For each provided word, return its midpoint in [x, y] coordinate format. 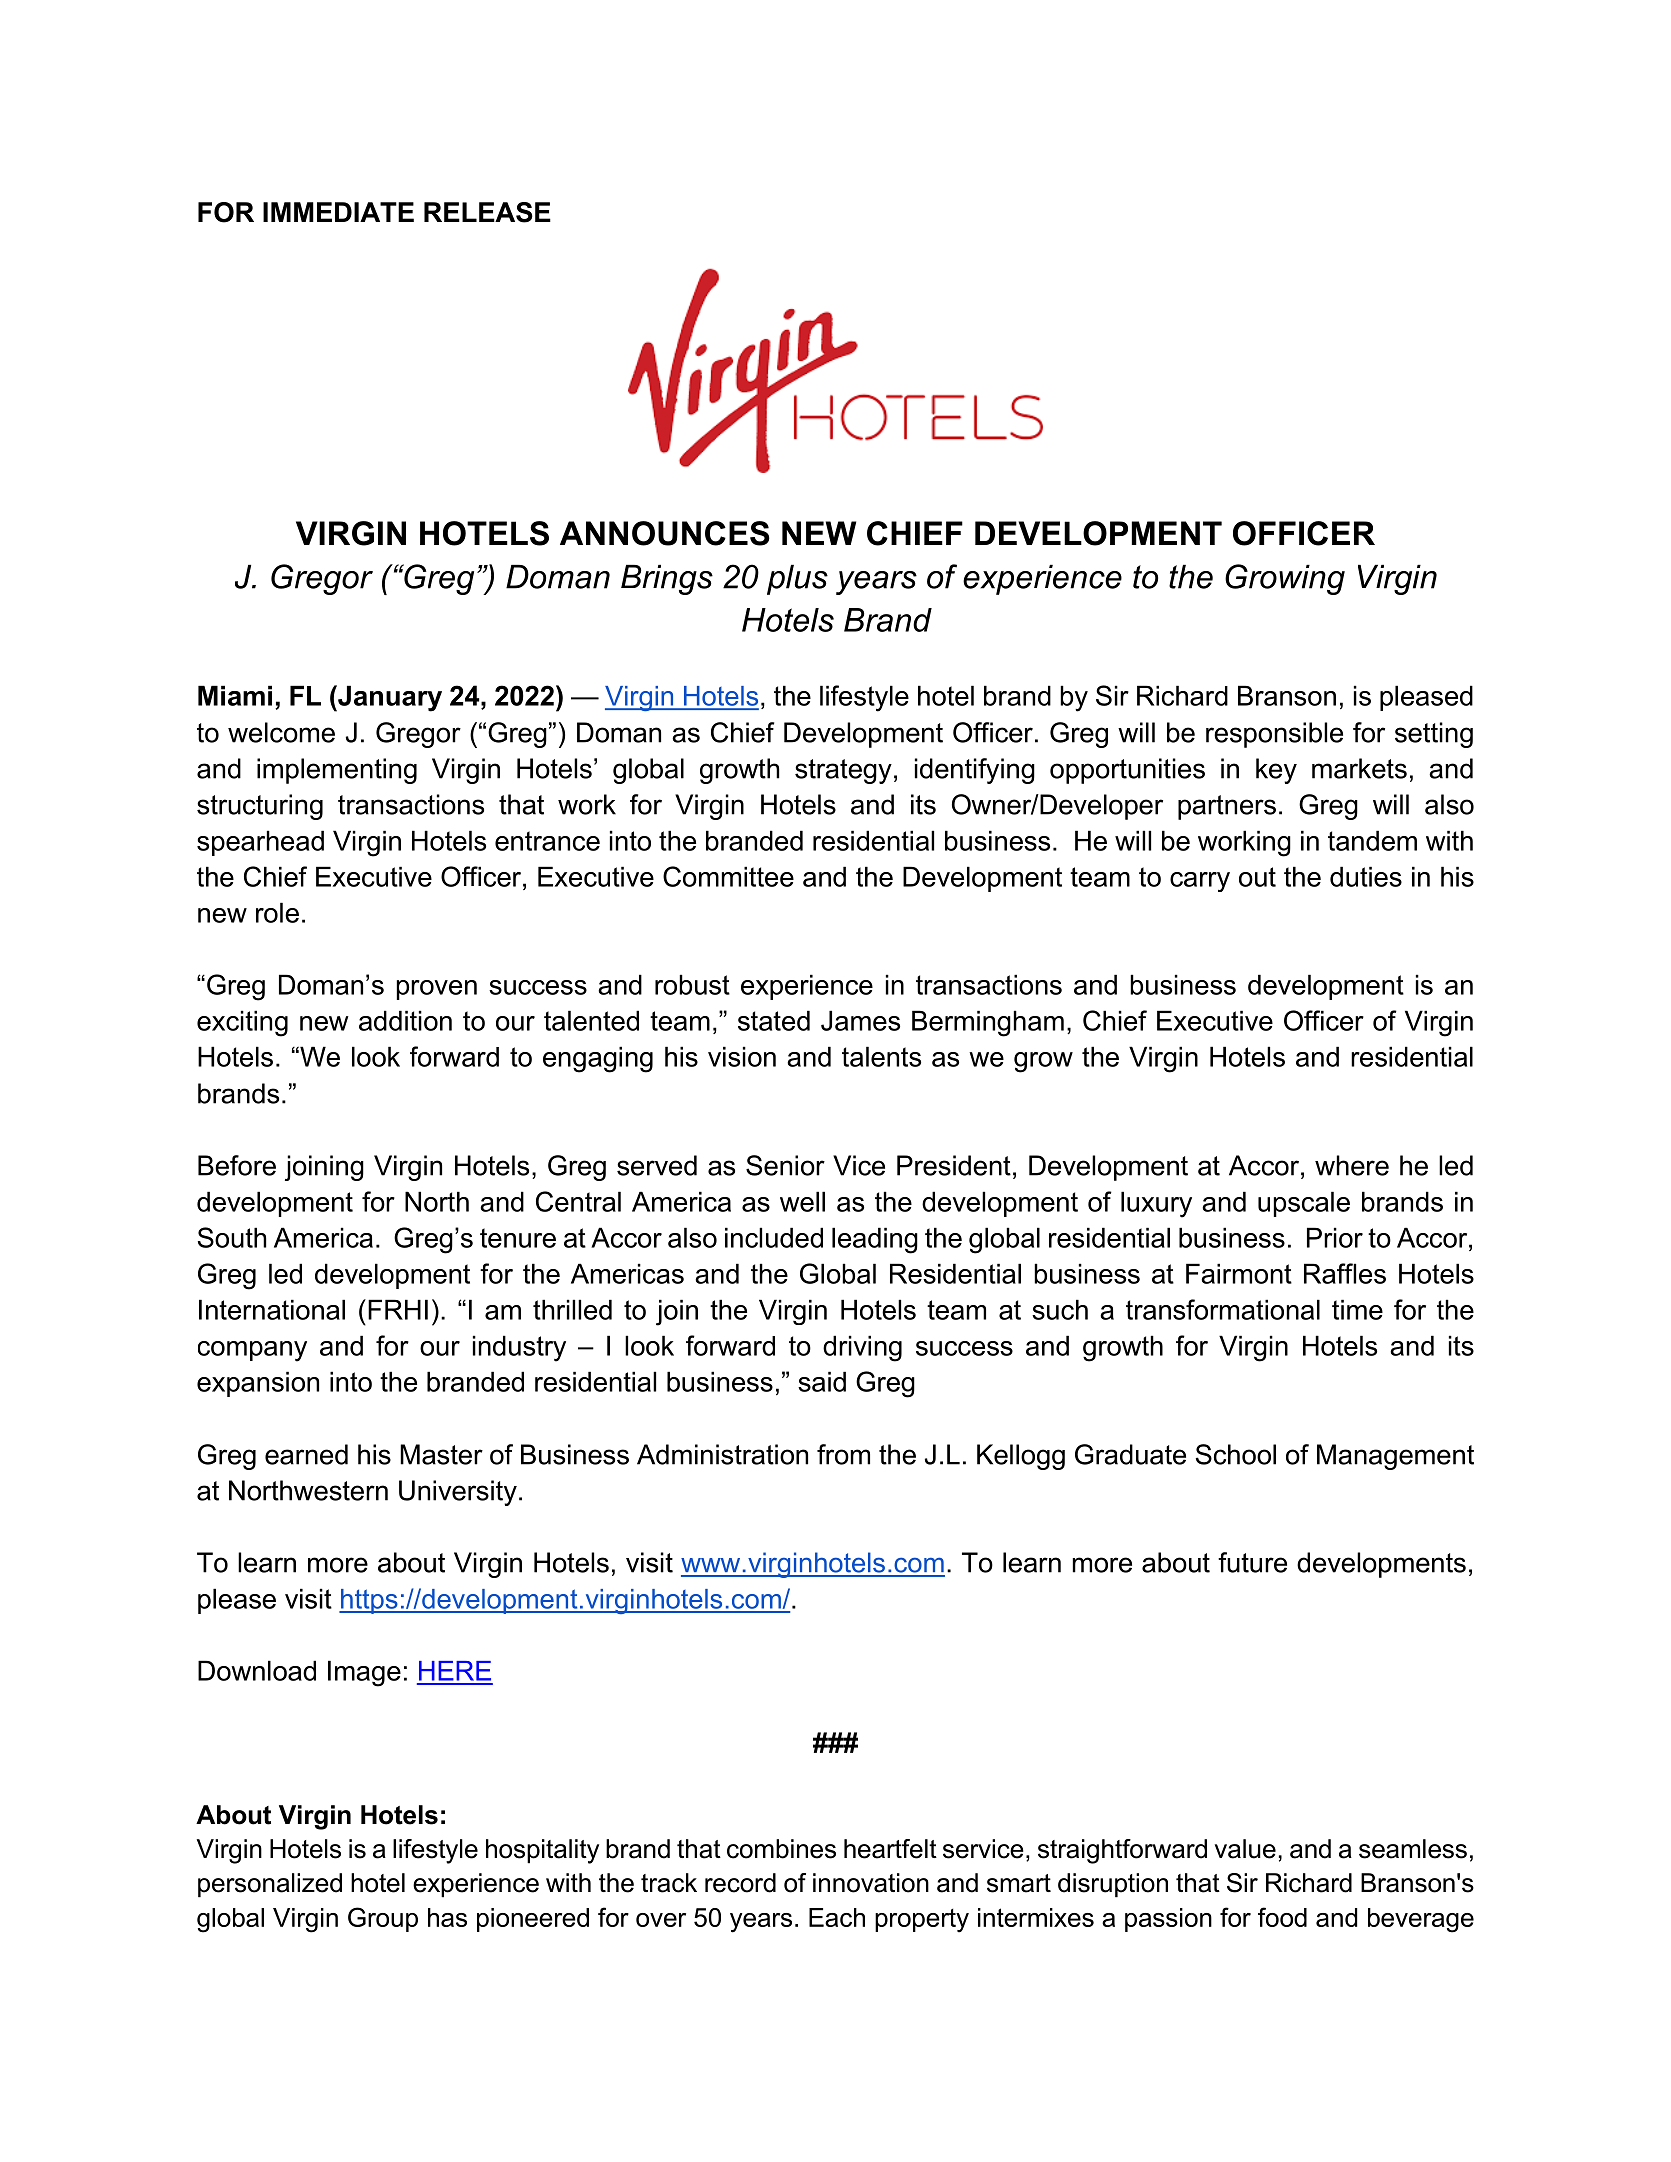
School [1236, 1454]
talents [881, 1056]
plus [797, 580]
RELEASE [487, 212]
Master [441, 1454]
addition [405, 1020]
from [843, 1454]
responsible [1274, 735]
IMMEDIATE [338, 212]
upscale [1304, 1204]
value [1245, 1849]
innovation [871, 1883]
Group [383, 1919]
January [389, 698]
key [1276, 771]
